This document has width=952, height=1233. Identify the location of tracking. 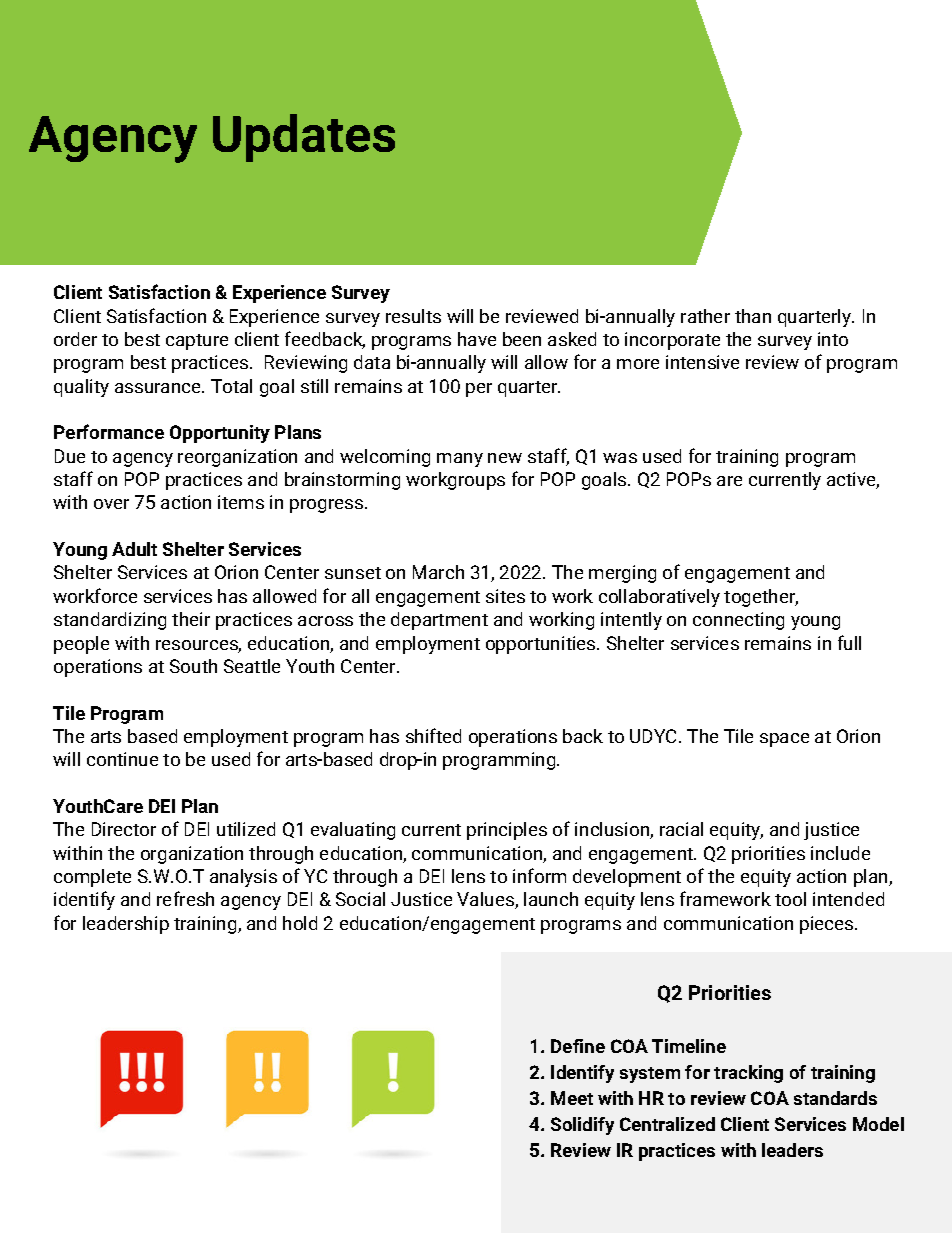
(748, 1074).
